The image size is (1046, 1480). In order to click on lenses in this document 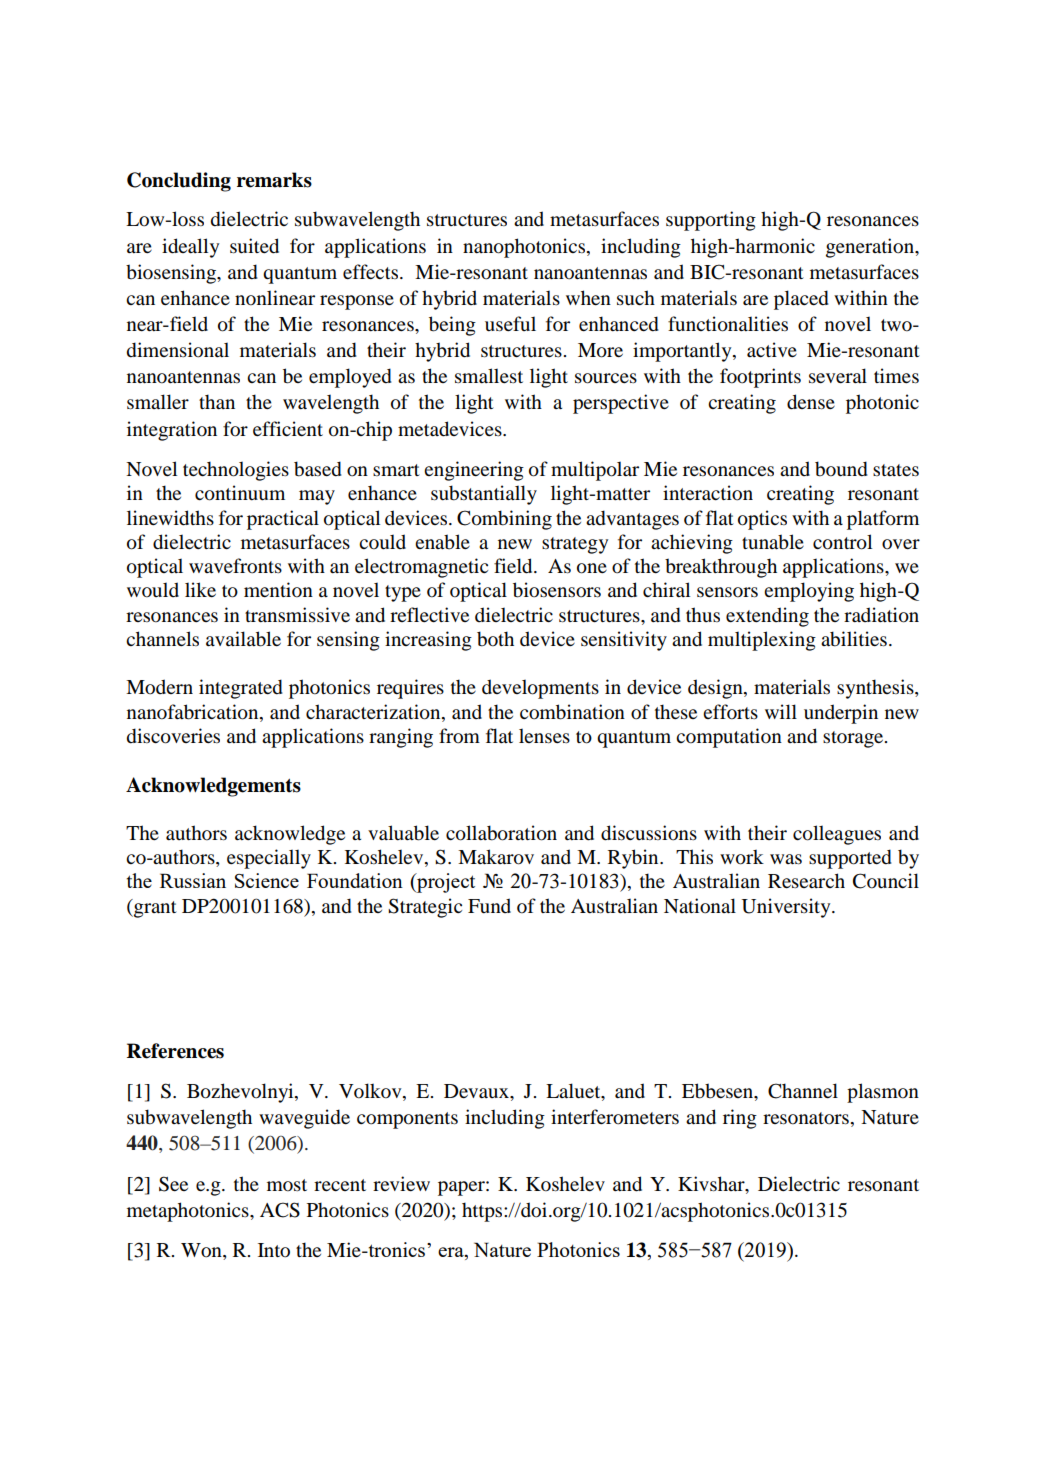, I will do `click(544, 736)`.
